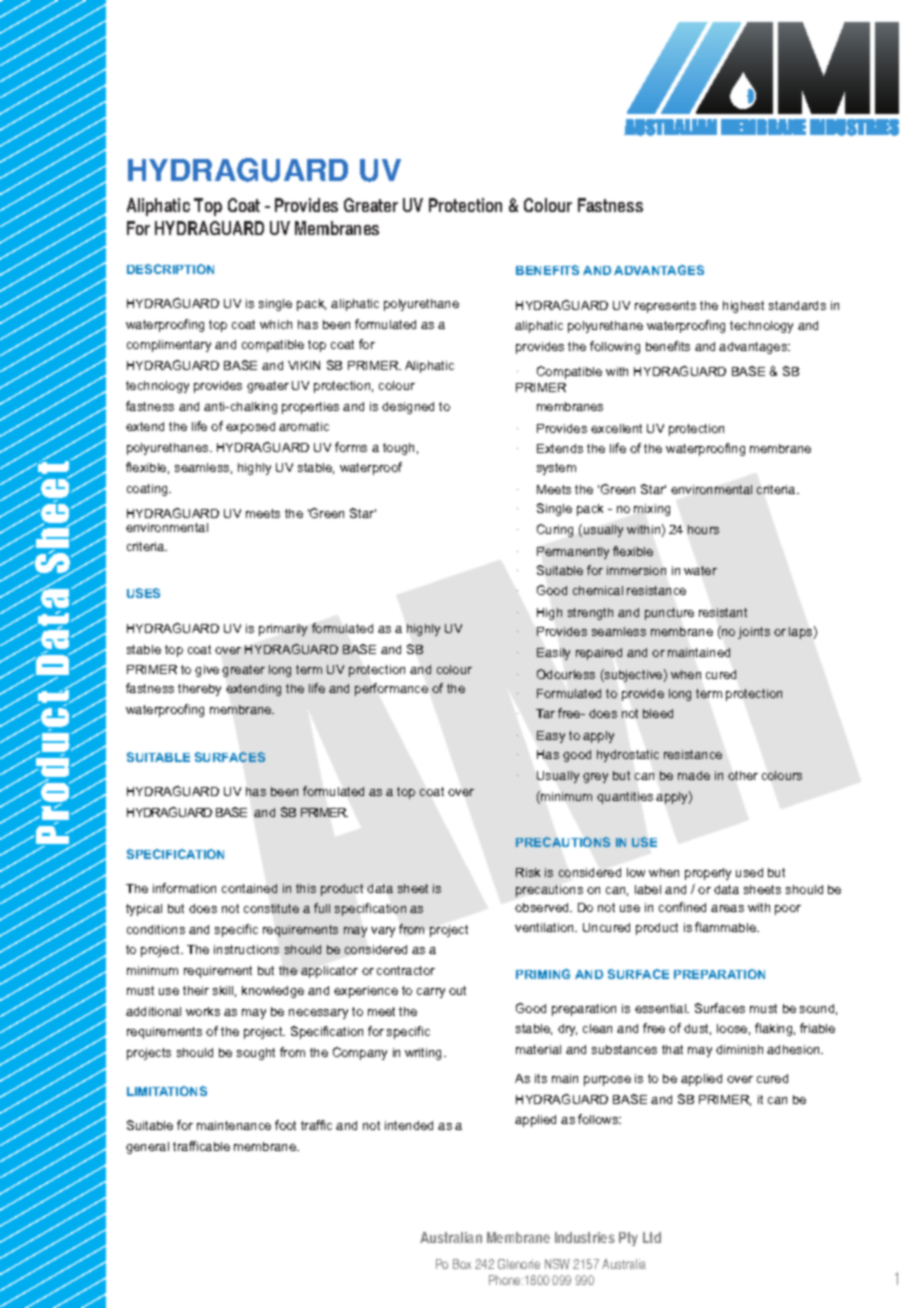 Image resolution: width=924 pixels, height=1308 pixels. I want to click on USES, so click(143, 593).
